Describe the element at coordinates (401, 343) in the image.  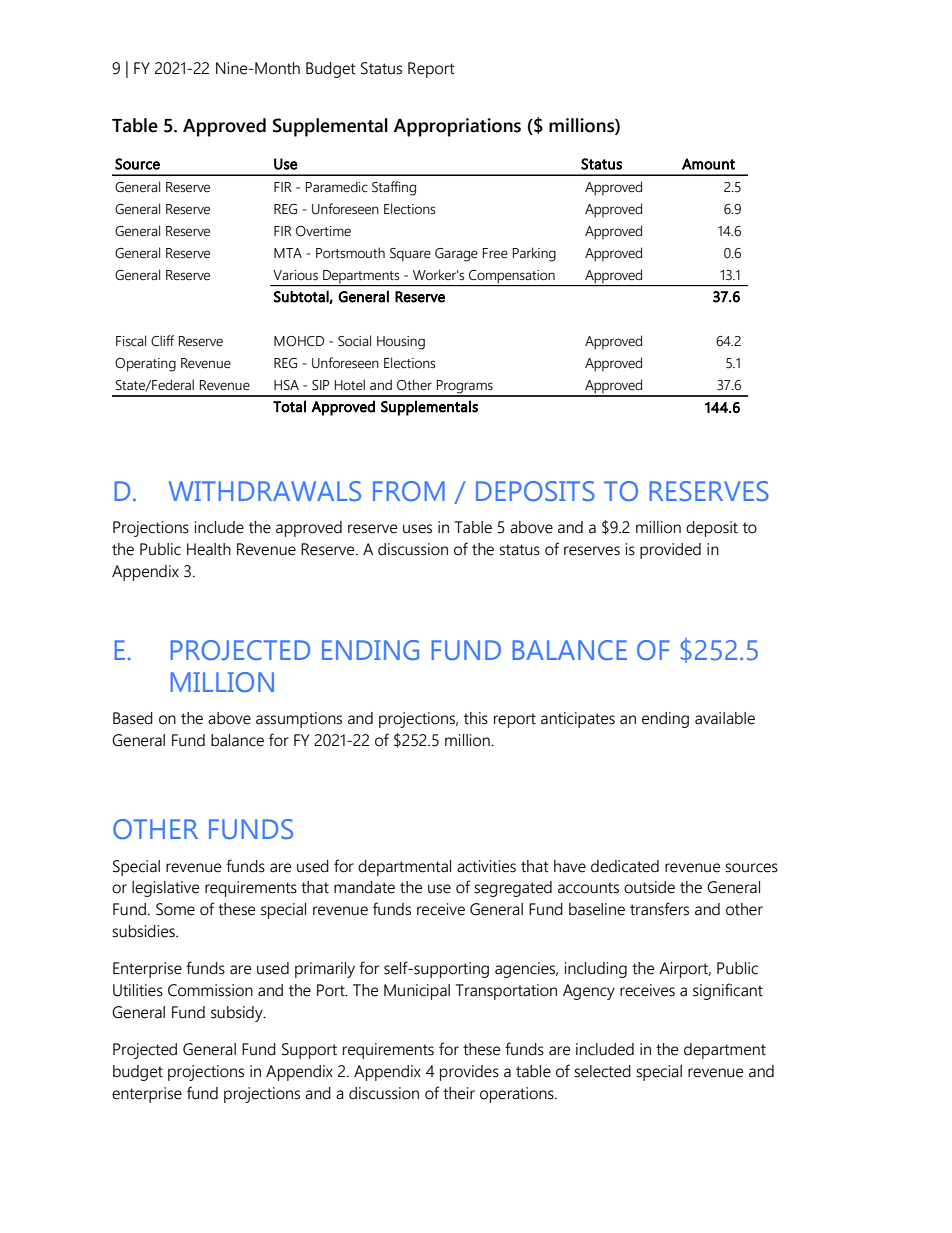
I see `Housing` at that location.
